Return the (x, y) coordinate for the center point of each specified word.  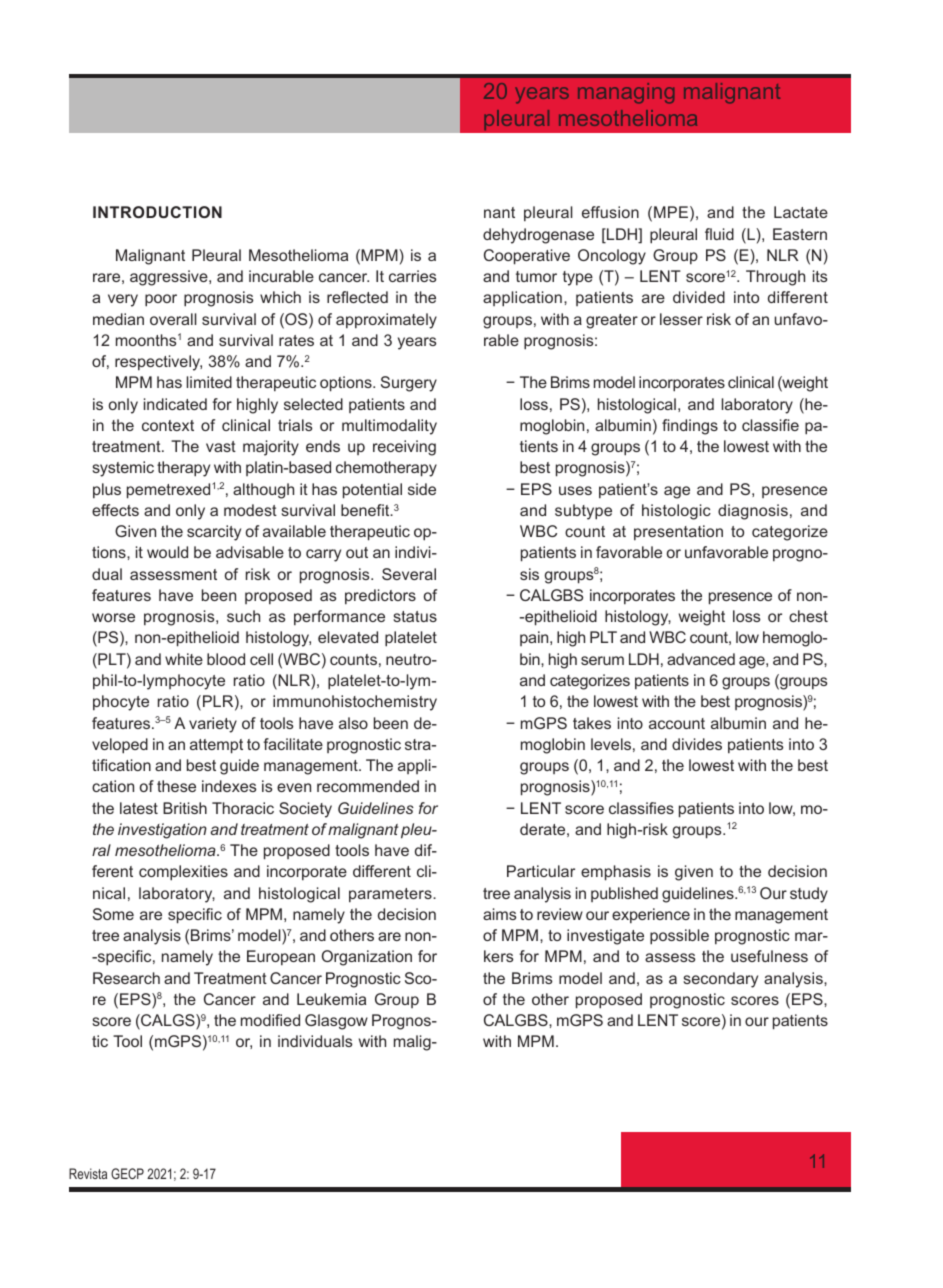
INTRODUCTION (157, 212)
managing (626, 93)
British (185, 808)
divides (697, 744)
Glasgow (336, 1022)
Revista (88, 1173)
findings (690, 427)
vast (221, 446)
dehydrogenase (538, 236)
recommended (368, 786)
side (422, 489)
